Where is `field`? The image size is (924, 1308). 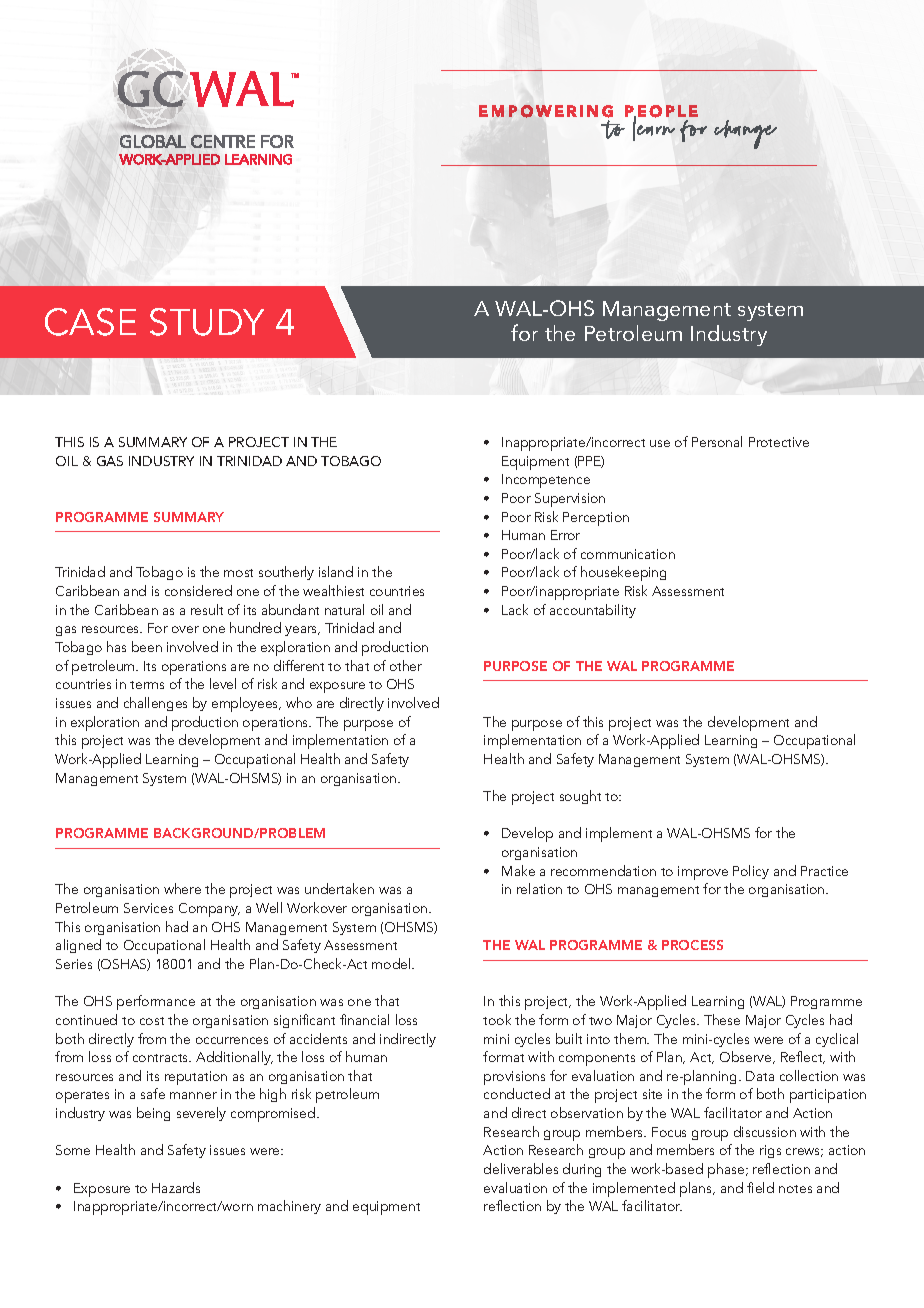 field is located at coordinates (760, 1187).
